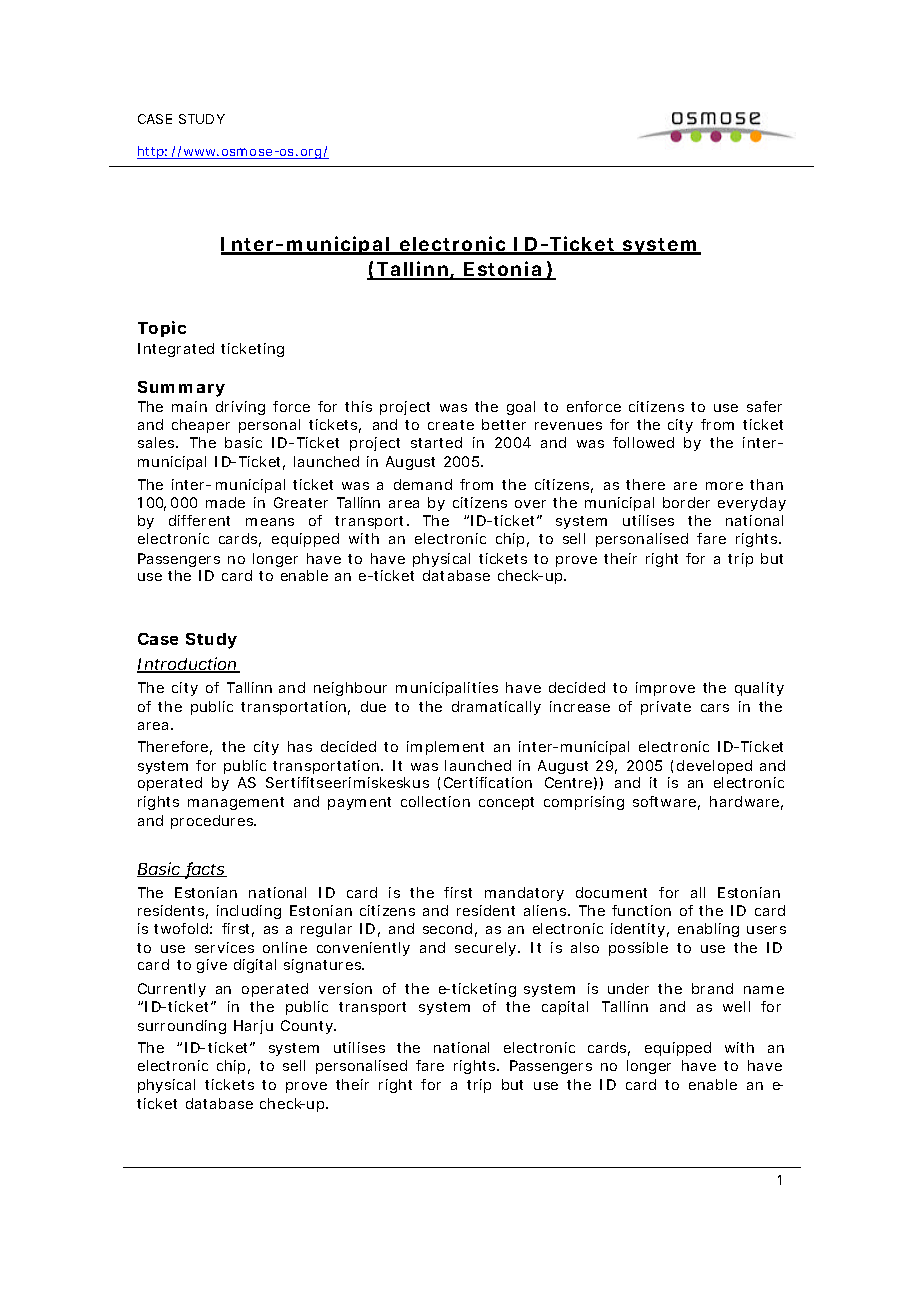 Image resolution: width=924 pixels, height=1307 pixels. Describe the element at coordinates (182, 1027) in the screenshot. I see `surrounding` at that location.
